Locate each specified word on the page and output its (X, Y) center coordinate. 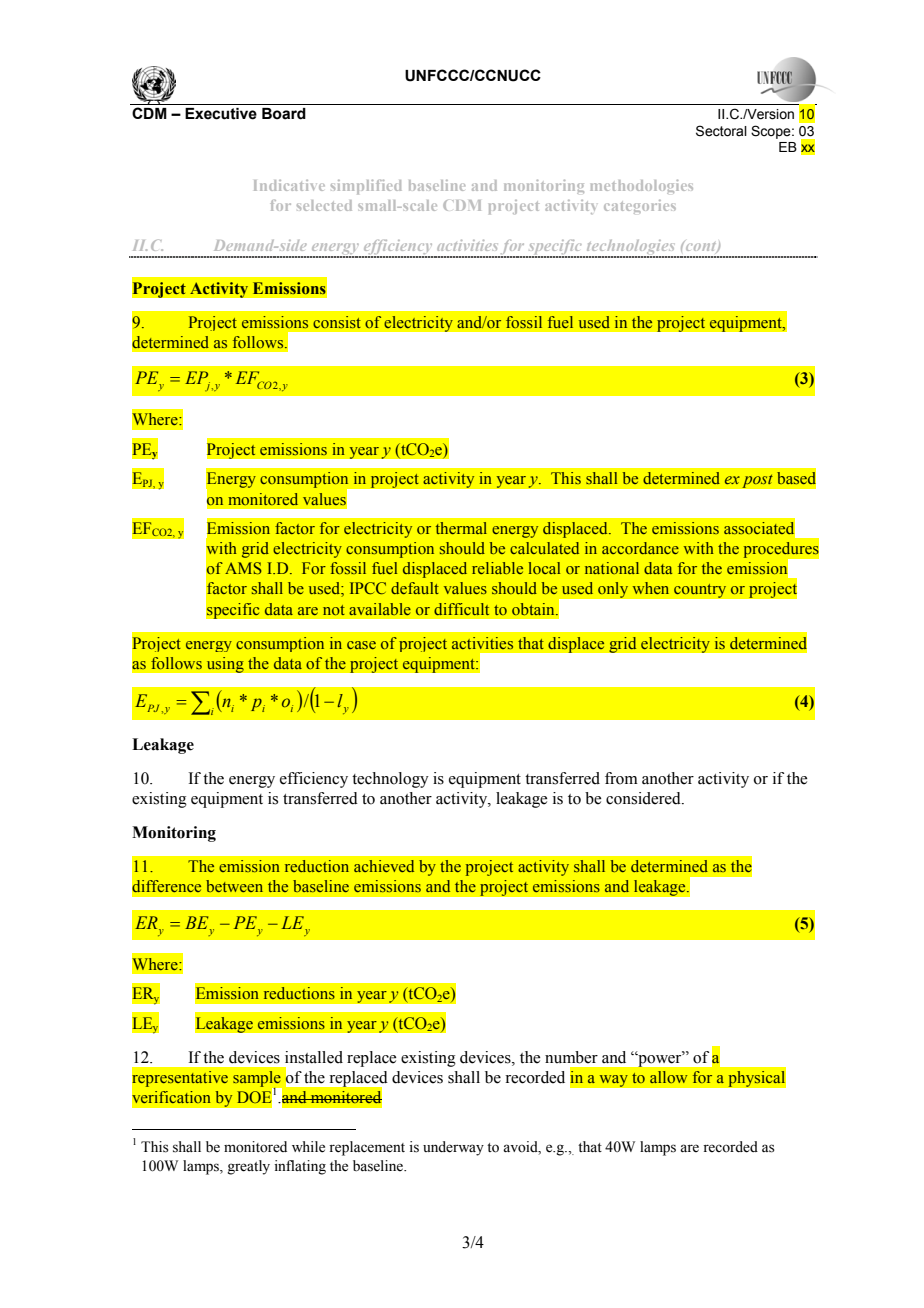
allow (668, 1077)
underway (453, 1148)
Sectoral (721, 131)
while (308, 1147)
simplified (366, 187)
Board (284, 114)
